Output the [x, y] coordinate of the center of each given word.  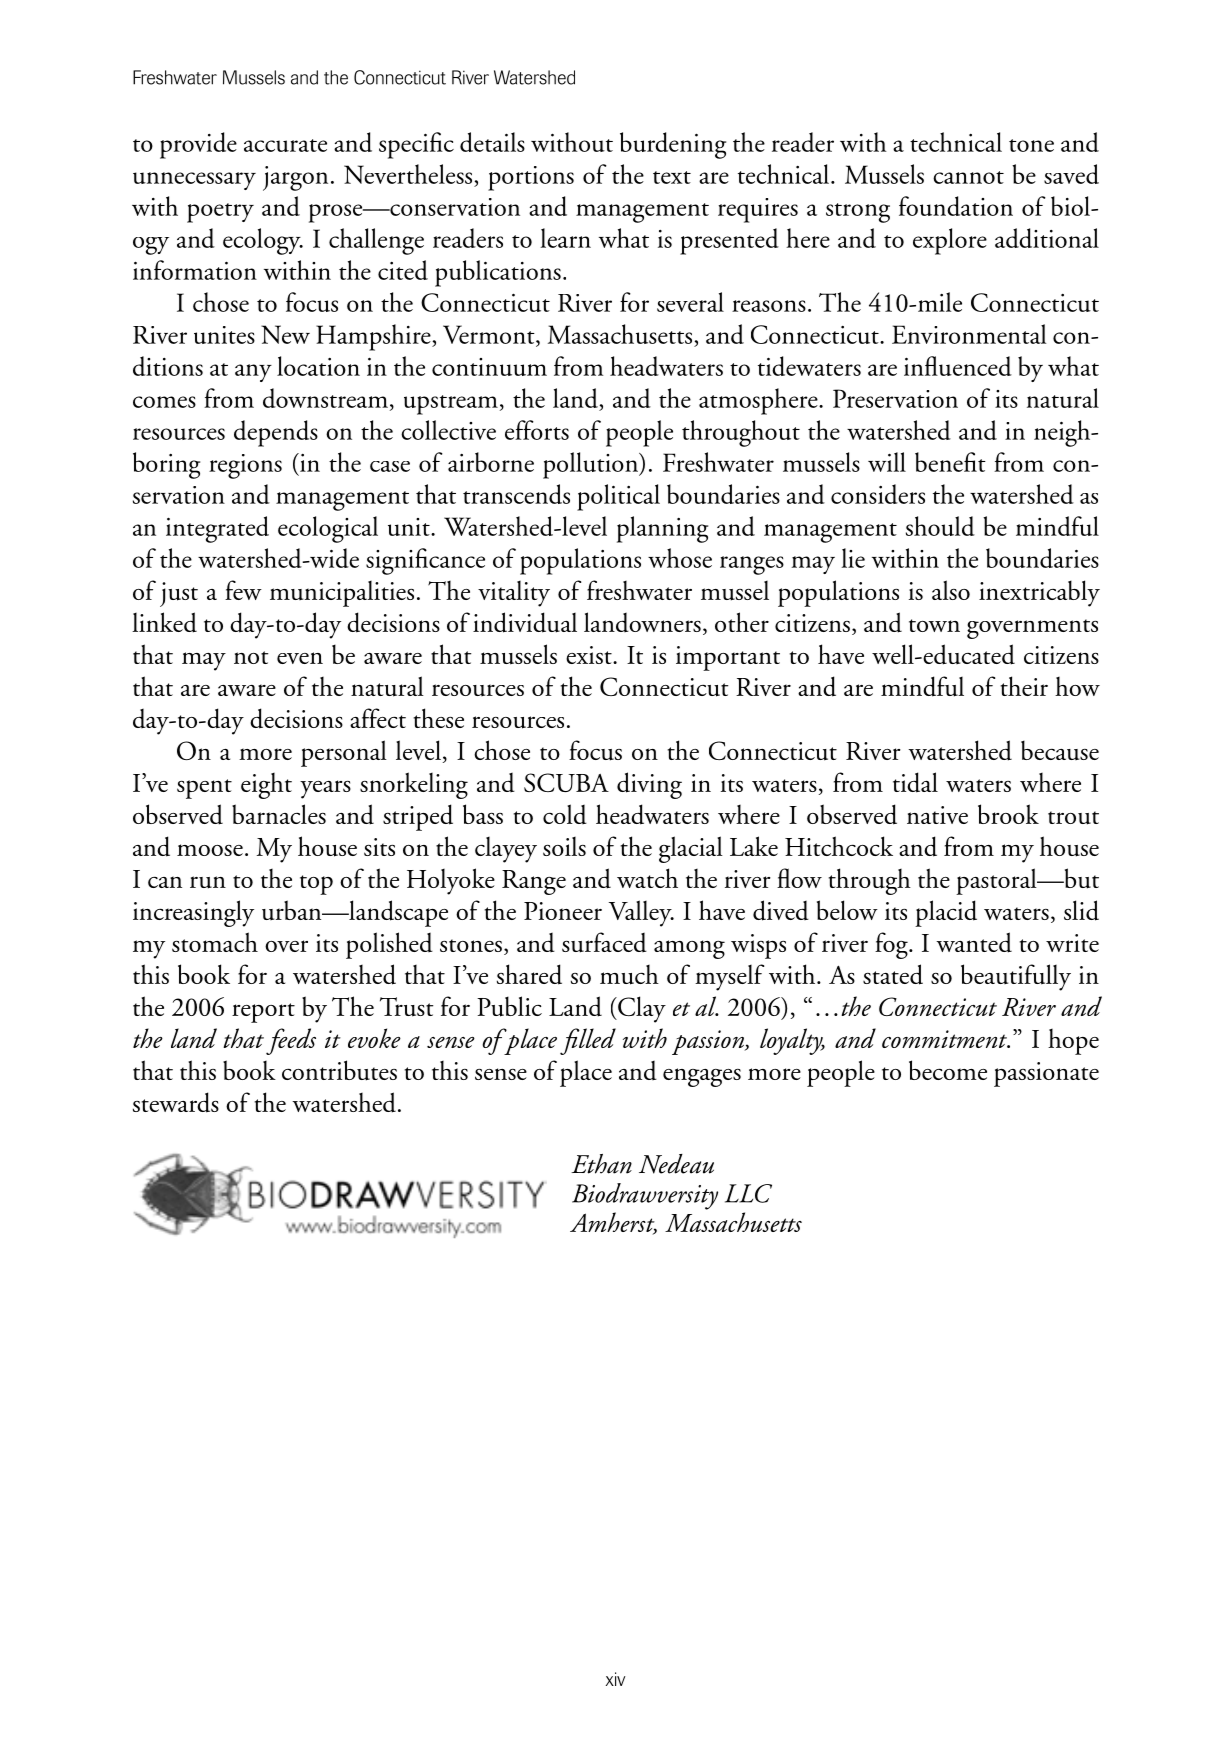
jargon [295, 178]
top [316, 885]
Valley [641, 913]
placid [946, 913]
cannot [968, 177]
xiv [615, 1679]
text [672, 177]
